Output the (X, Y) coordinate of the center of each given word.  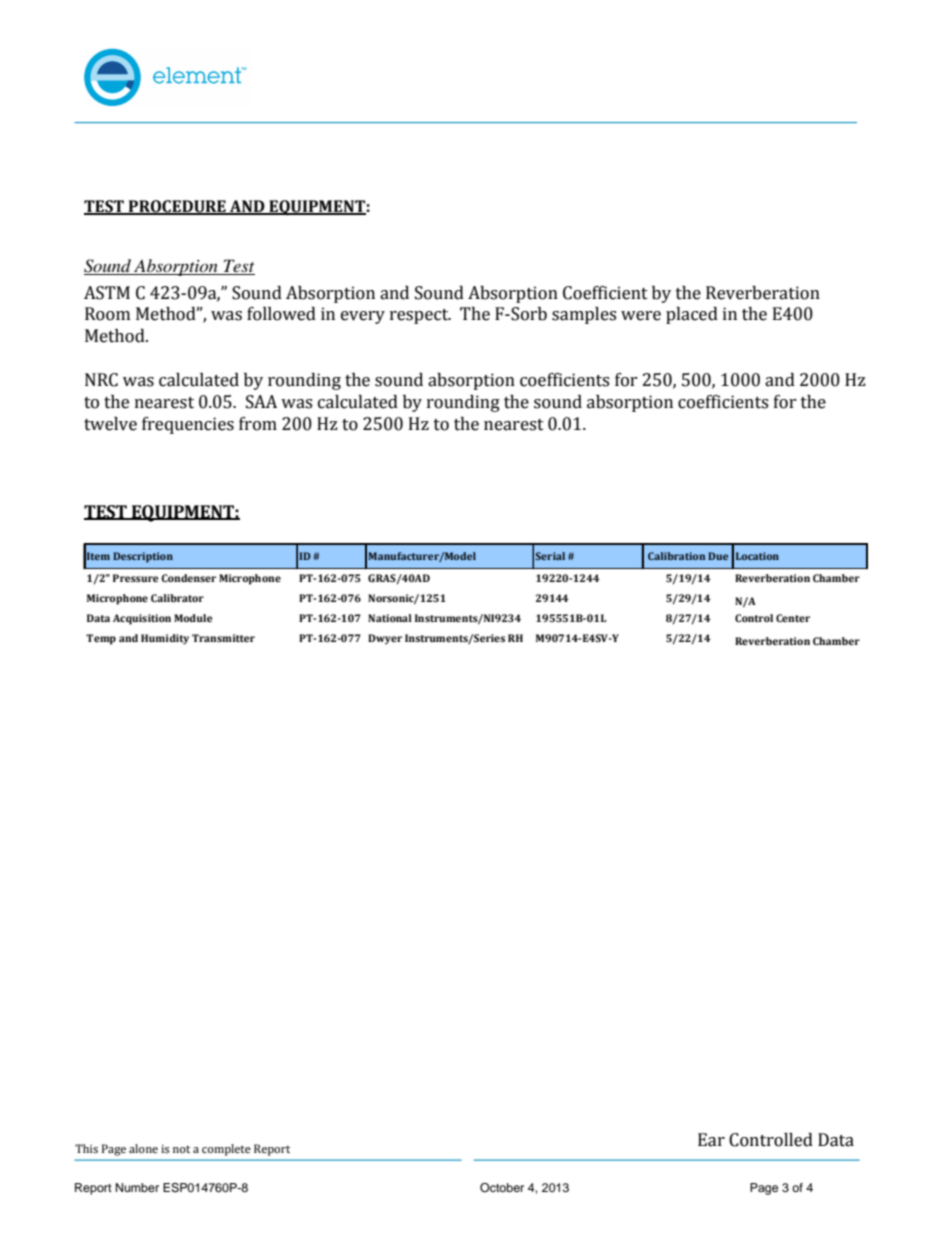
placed (692, 315)
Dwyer (385, 639)
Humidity (165, 639)
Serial (550, 556)
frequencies (188, 425)
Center (793, 618)
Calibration (676, 556)
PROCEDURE (177, 207)
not (181, 1149)
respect (420, 316)
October (502, 1188)
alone (143, 1148)
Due (718, 556)
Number (137, 1187)
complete (226, 1150)
